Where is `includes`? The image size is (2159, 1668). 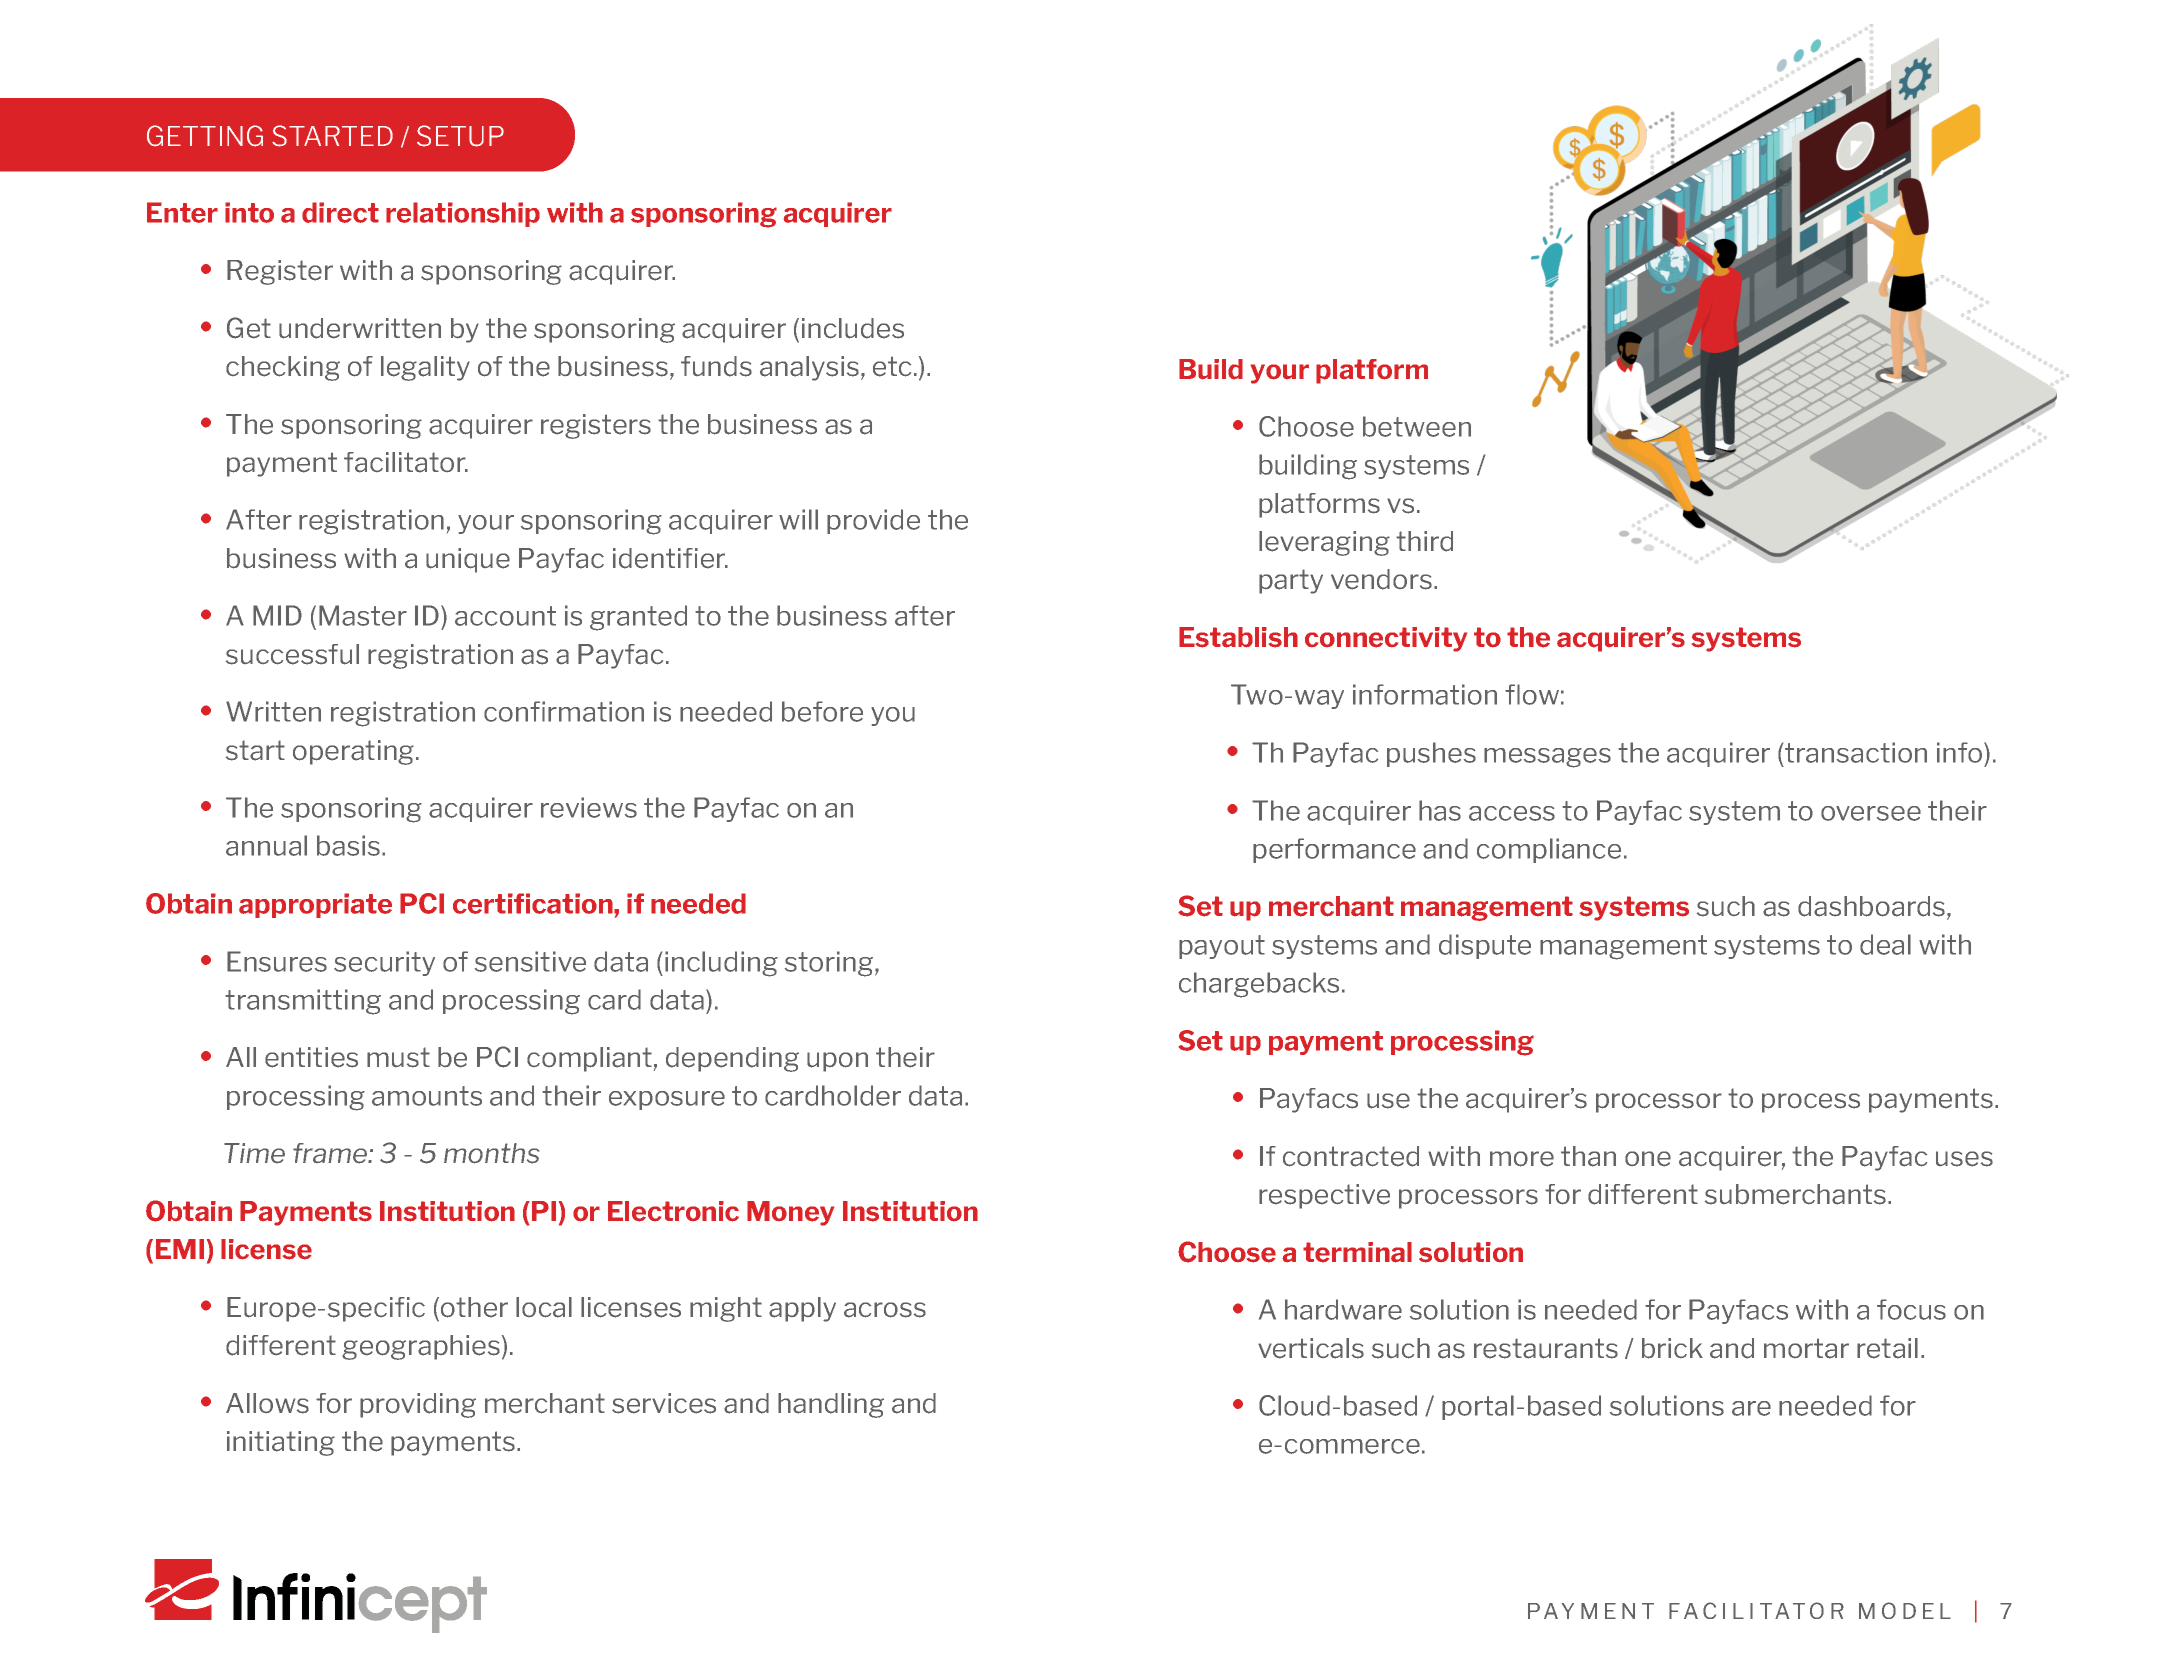
includes is located at coordinates (853, 328).
